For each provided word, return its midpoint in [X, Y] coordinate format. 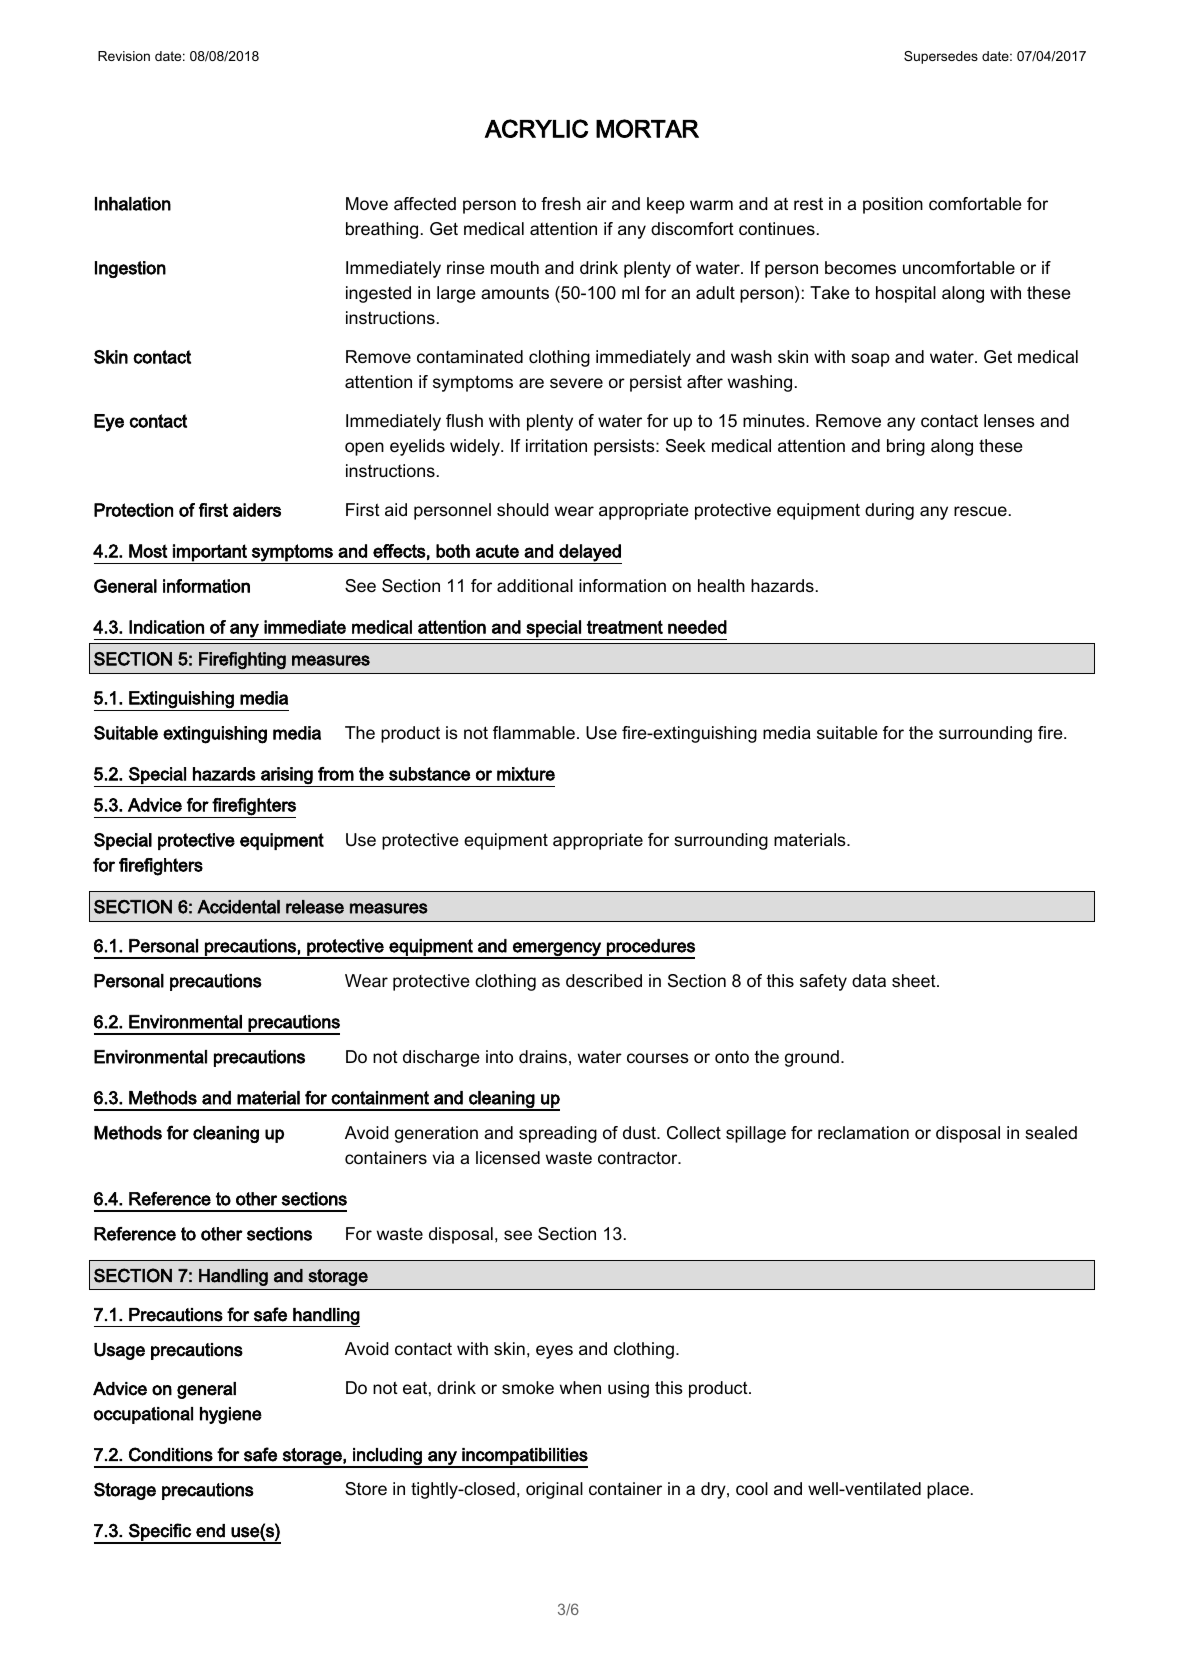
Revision [124, 56]
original [554, 1490]
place [948, 1490]
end [210, 1531]
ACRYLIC [536, 128]
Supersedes [941, 57]
